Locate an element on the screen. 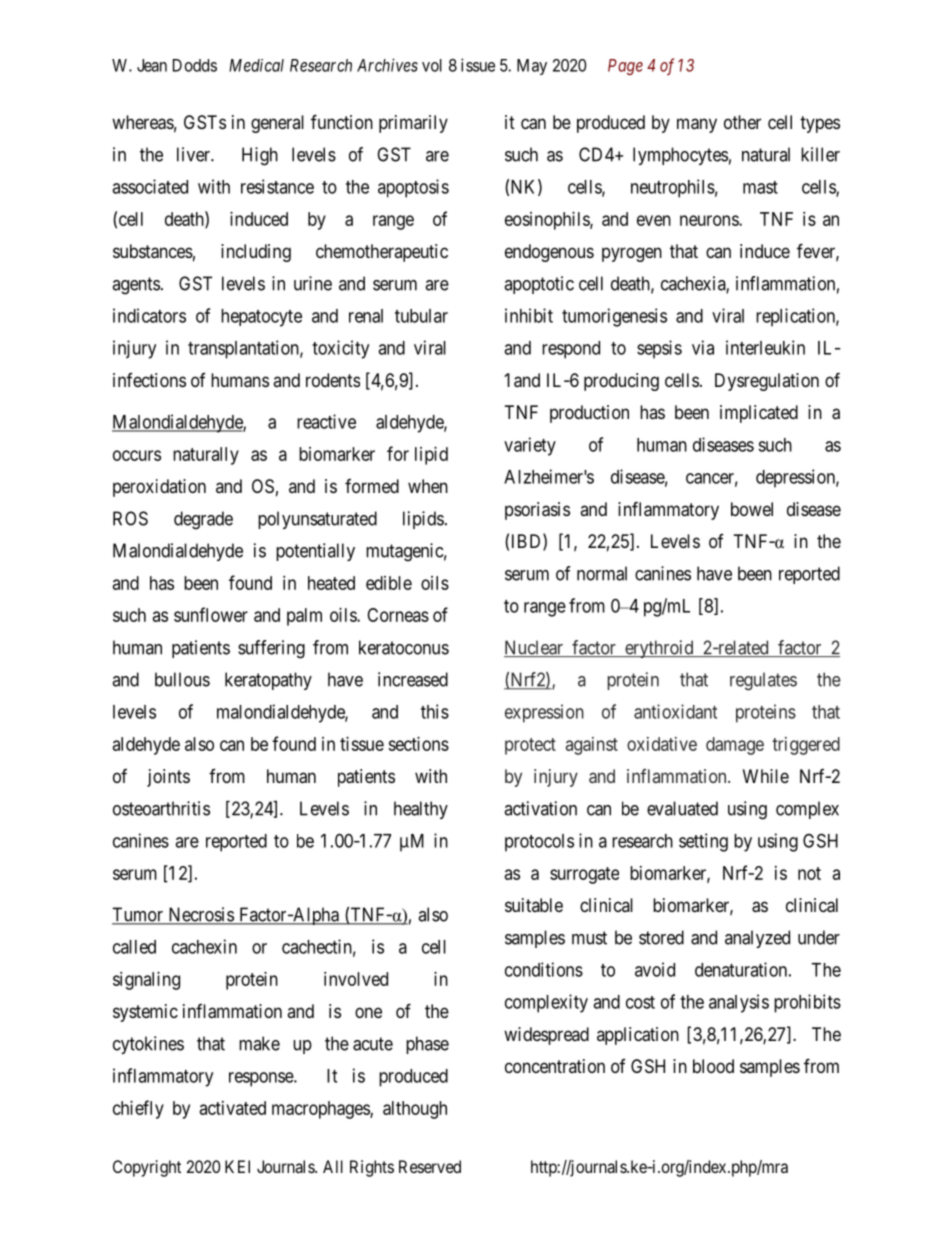  regulates is located at coordinates (763, 681).
